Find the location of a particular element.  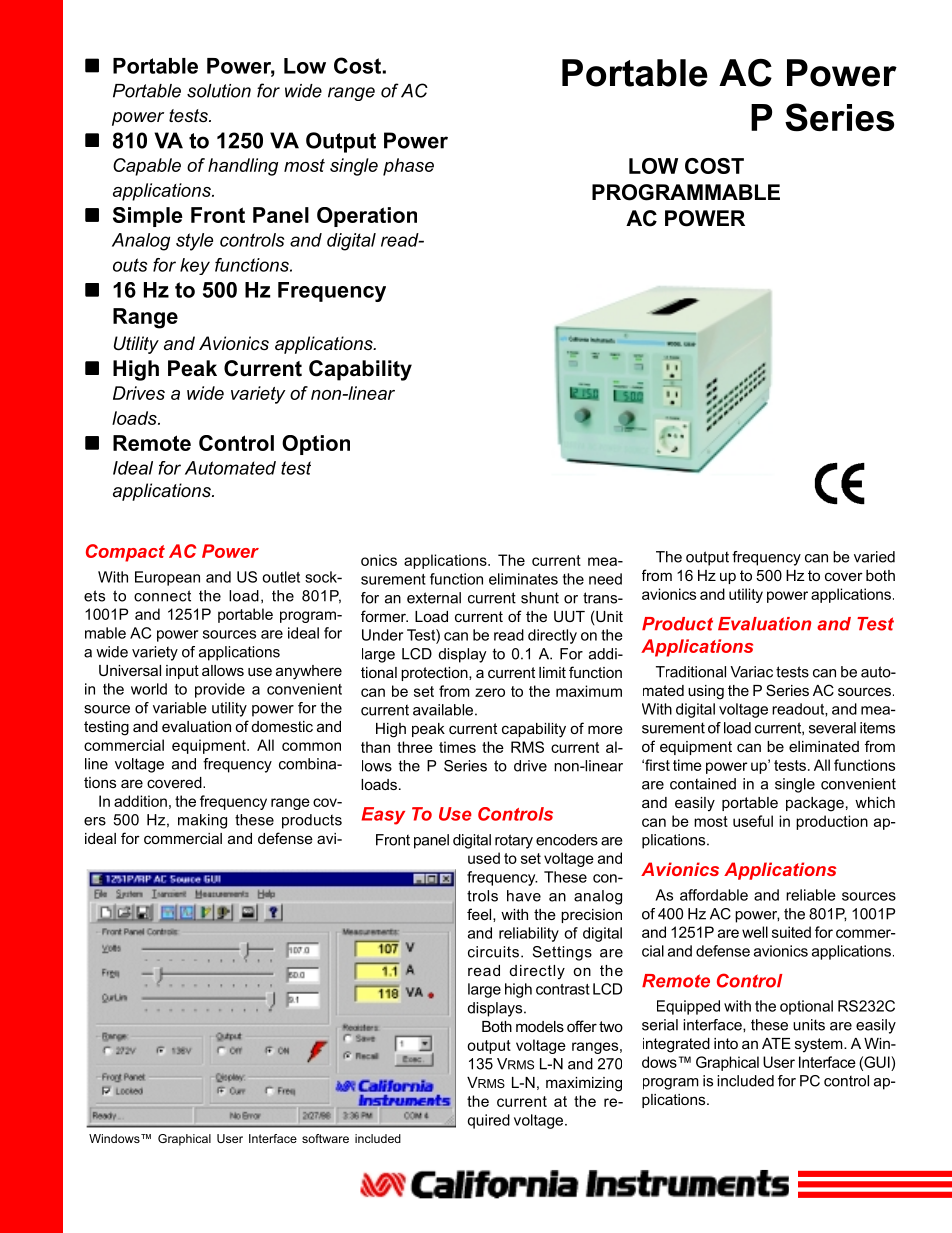

maximizing is located at coordinates (584, 1084).
